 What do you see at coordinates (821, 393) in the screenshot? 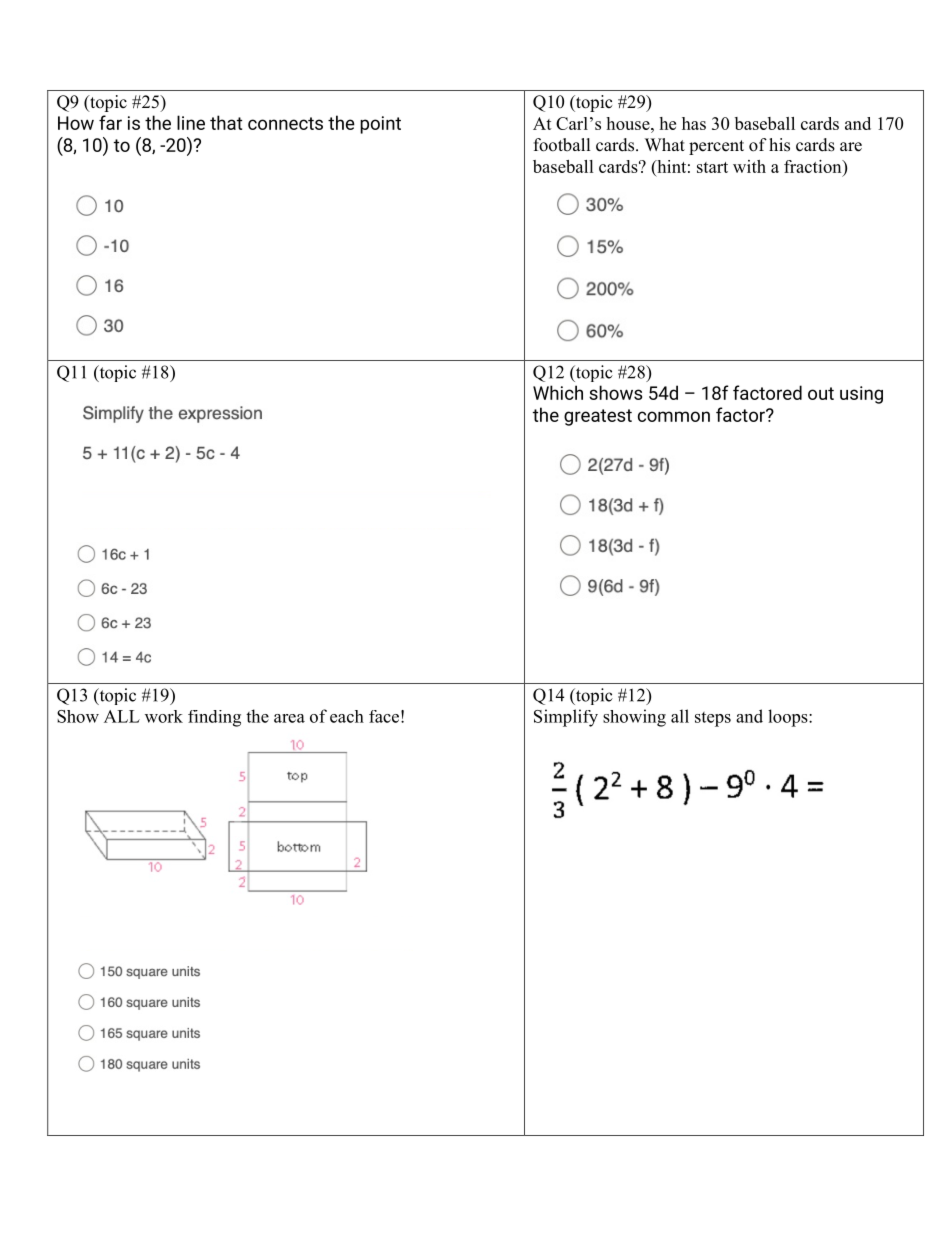
I see `out` at bounding box center [821, 393].
